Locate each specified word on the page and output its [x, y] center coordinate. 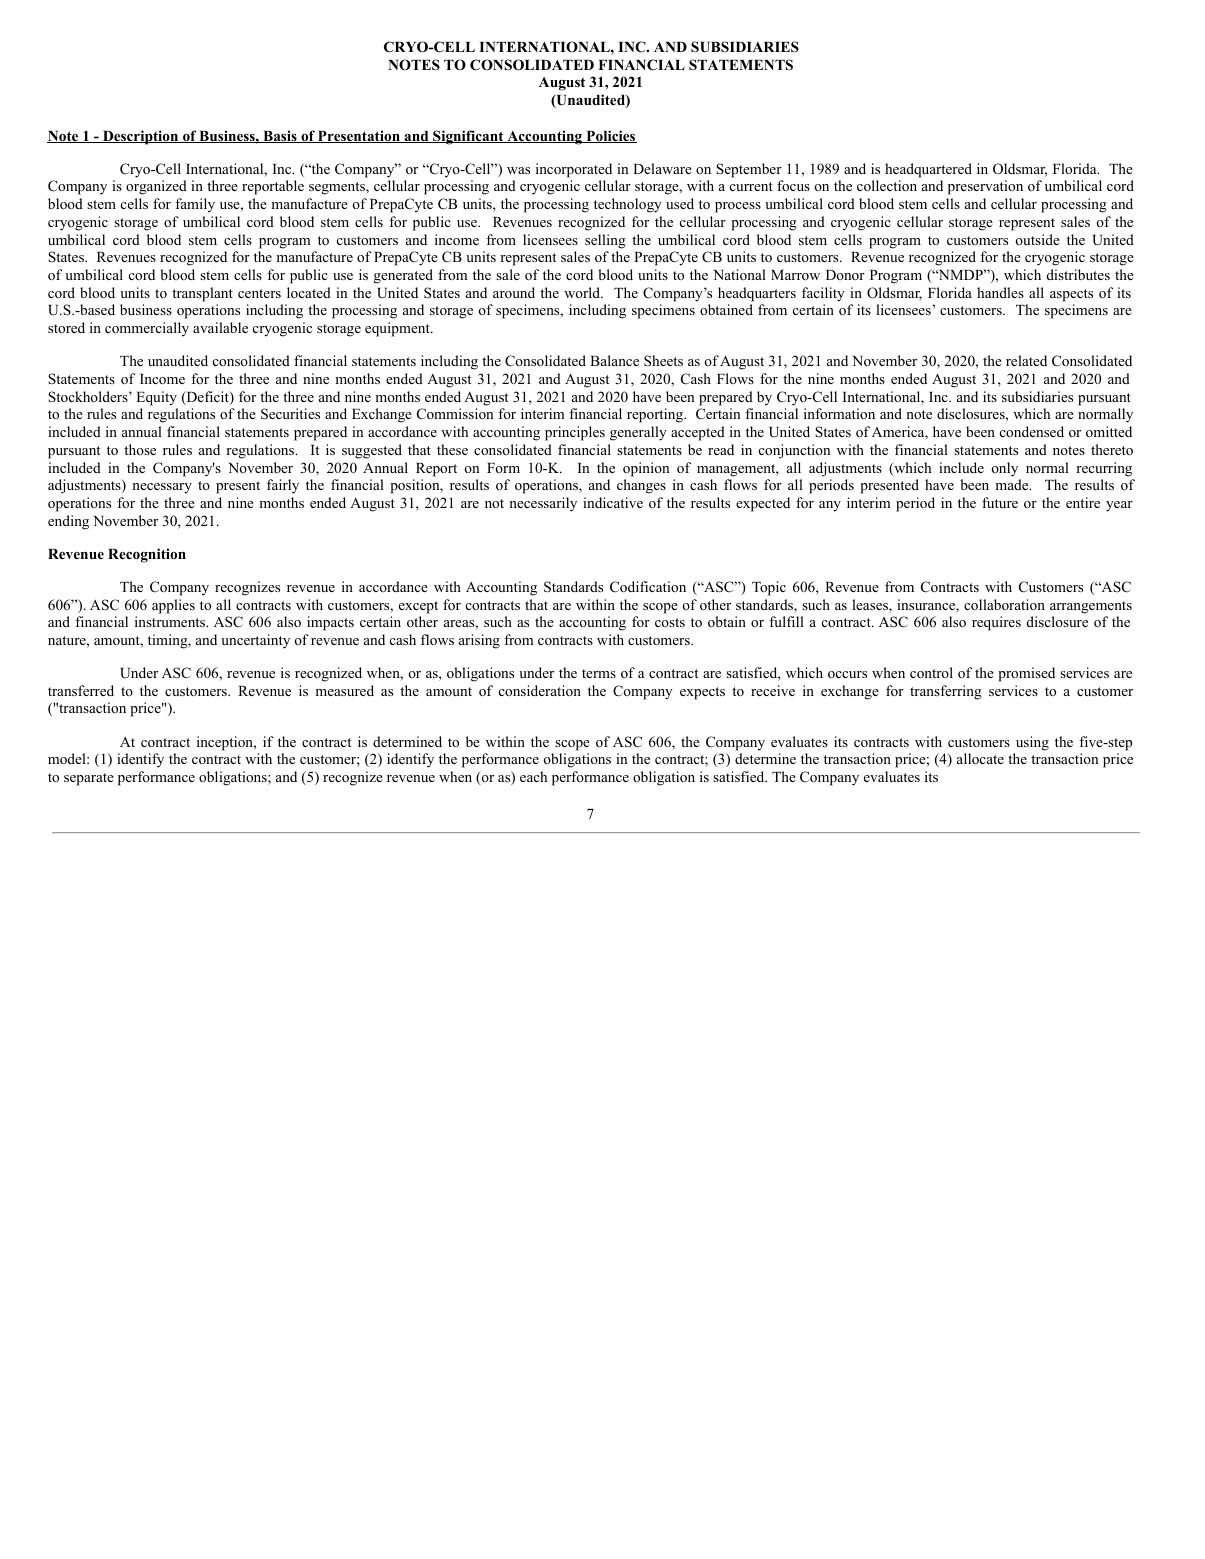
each [533, 776]
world [583, 292]
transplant [202, 294]
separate [89, 779]
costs [670, 622]
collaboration [1004, 604]
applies [173, 606]
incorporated [574, 170]
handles [1000, 292]
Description [141, 137]
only [1004, 469]
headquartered [928, 170]
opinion [646, 469]
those [140, 449]
